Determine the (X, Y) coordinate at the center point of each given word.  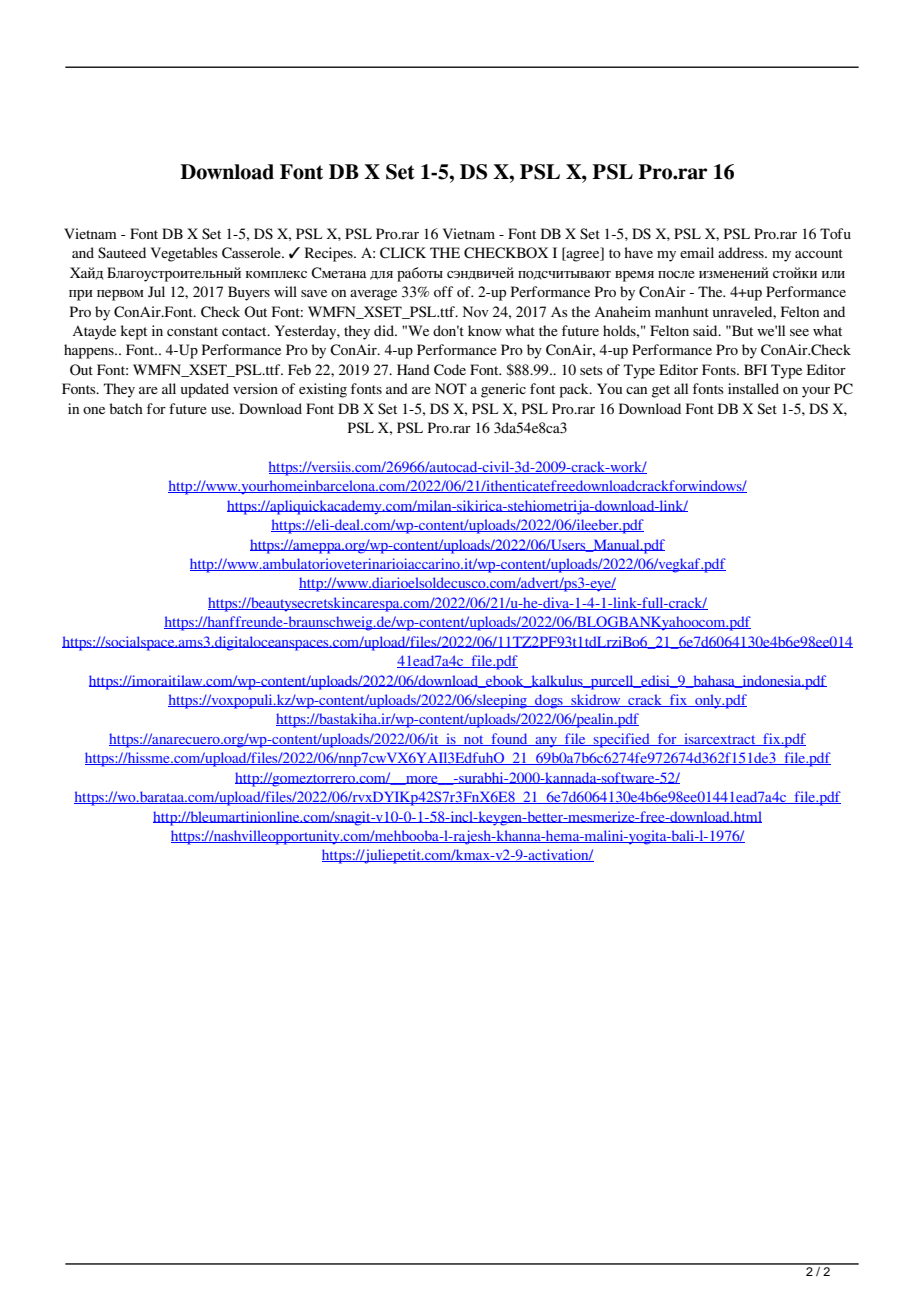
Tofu (835, 233)
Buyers (249, 293)
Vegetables (184, 254)
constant (192, 331)
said (706, 330)
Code (450, 370)
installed (753, 388)
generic (503, 390)
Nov (476, 311)
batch (126, 408)
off (443, 291)
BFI (755, 369)
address (742, 252)
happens (90, 351)
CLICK (403, 253)
